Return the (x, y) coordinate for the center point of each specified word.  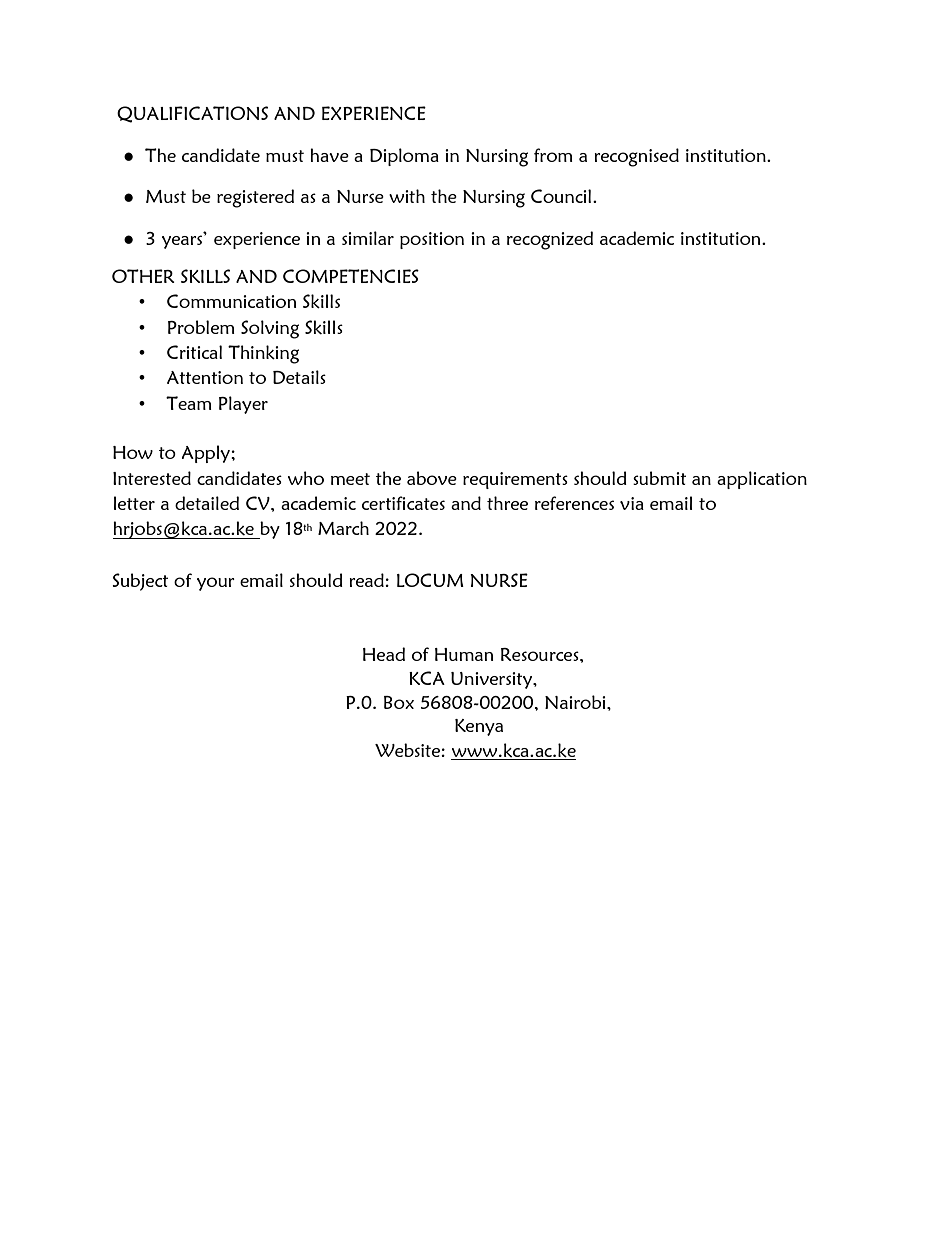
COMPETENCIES (351, 276)
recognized (550, 240)
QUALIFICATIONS (192, 114)
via (632, 503)
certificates (403, 503)
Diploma (404, 157)
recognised (636, 157)
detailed (207, 503)
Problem (201, 327)
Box (399, 702)
